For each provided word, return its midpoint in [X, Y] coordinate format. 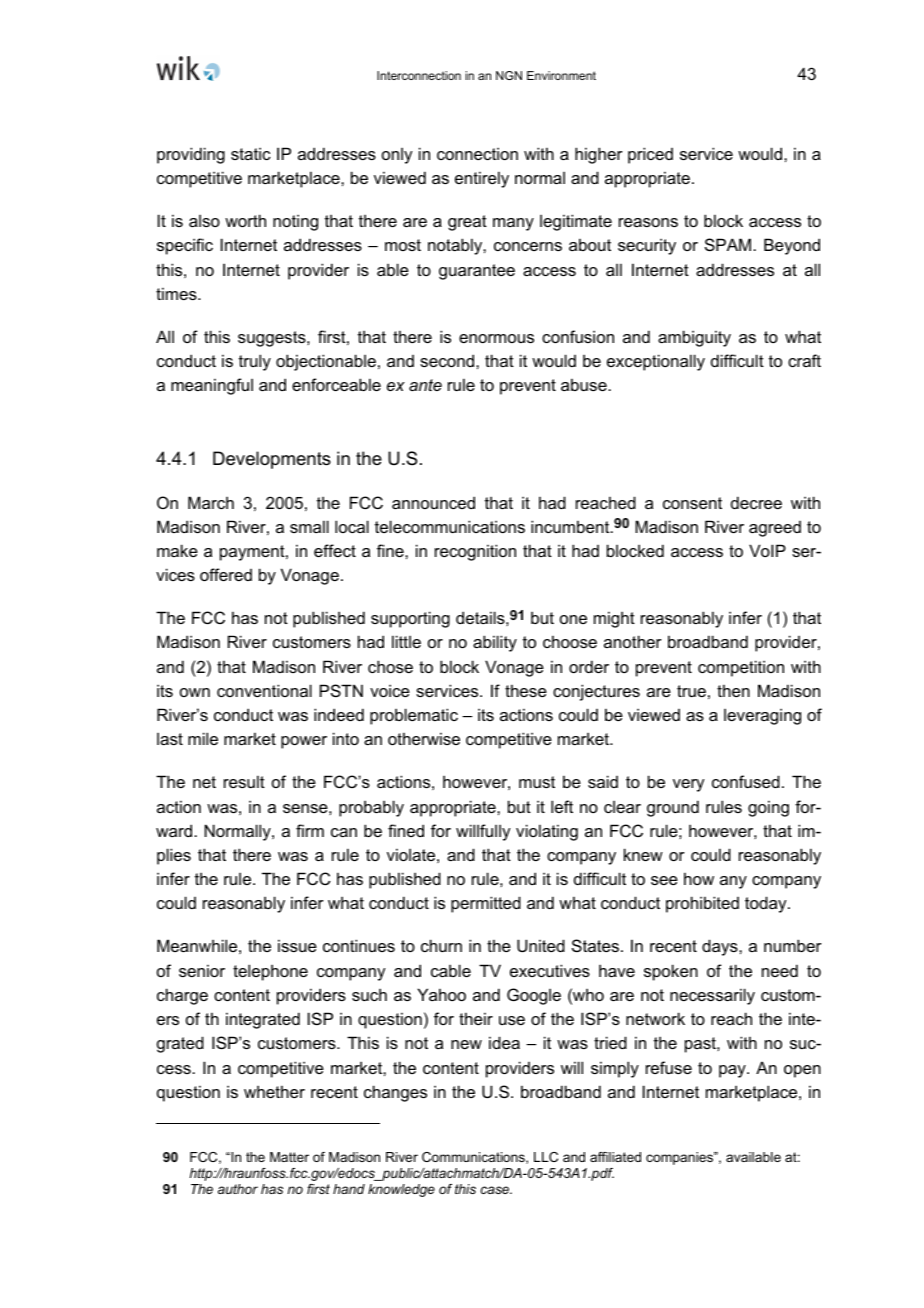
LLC [546, 1157]
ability [495, 643]
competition [741, 668]
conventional [264, 690]
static [251, 153]
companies [681, 1158]
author [238, 1189]
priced [650, 155]
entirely [482, 179]
